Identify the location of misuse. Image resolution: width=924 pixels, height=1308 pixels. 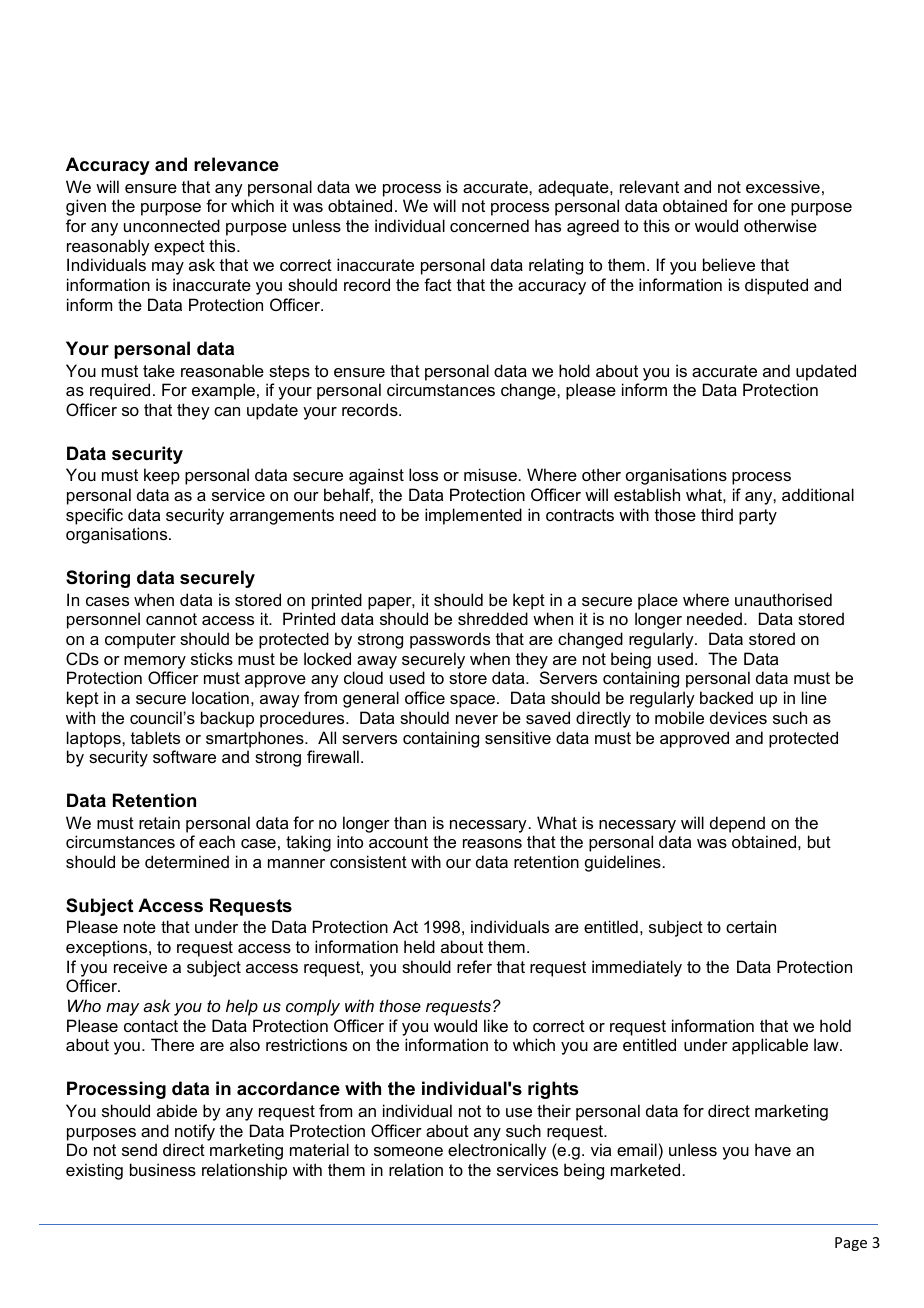
(490, 474).
